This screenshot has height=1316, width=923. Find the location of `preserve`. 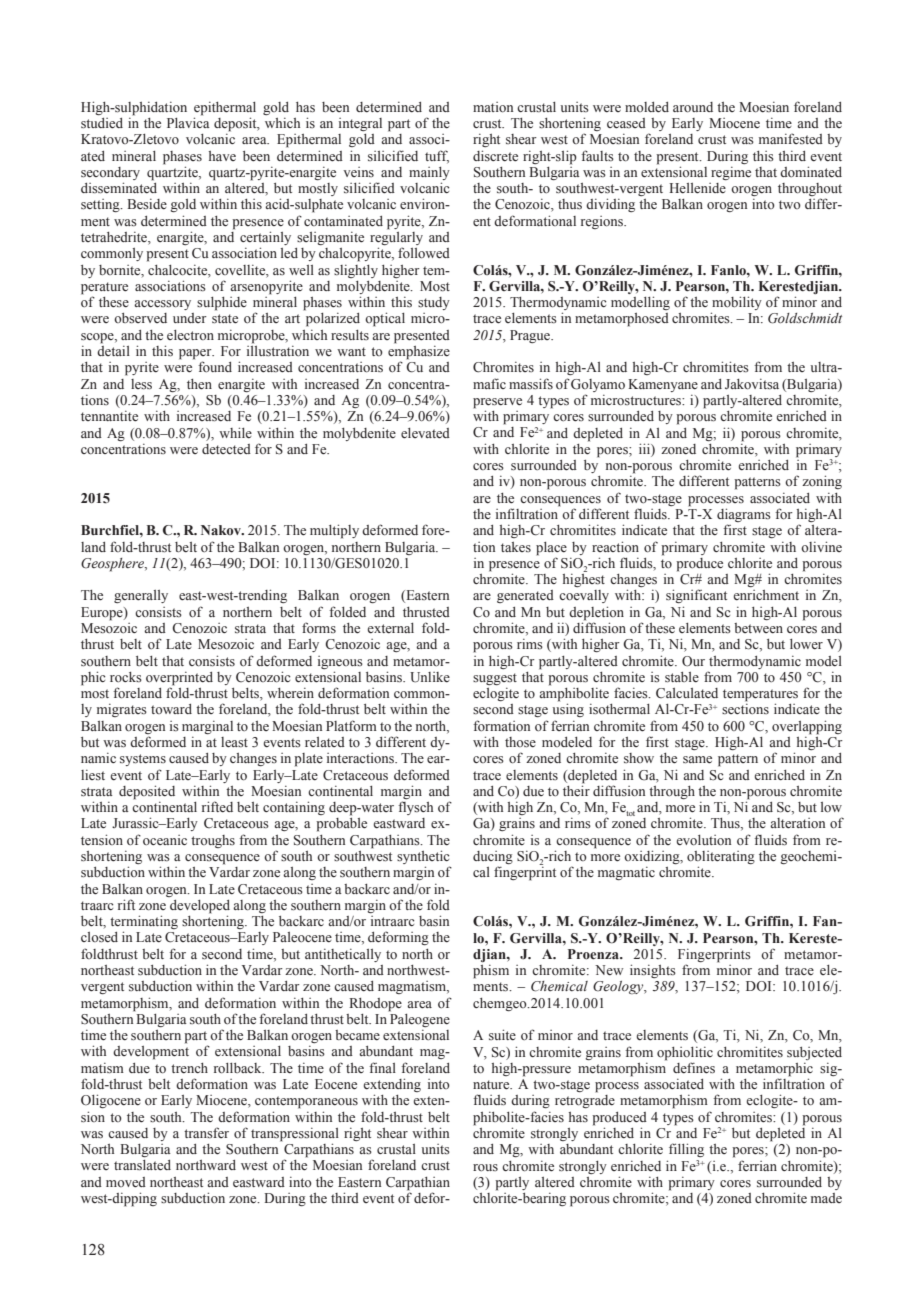

preserve is located at coordinates (497, 403).
